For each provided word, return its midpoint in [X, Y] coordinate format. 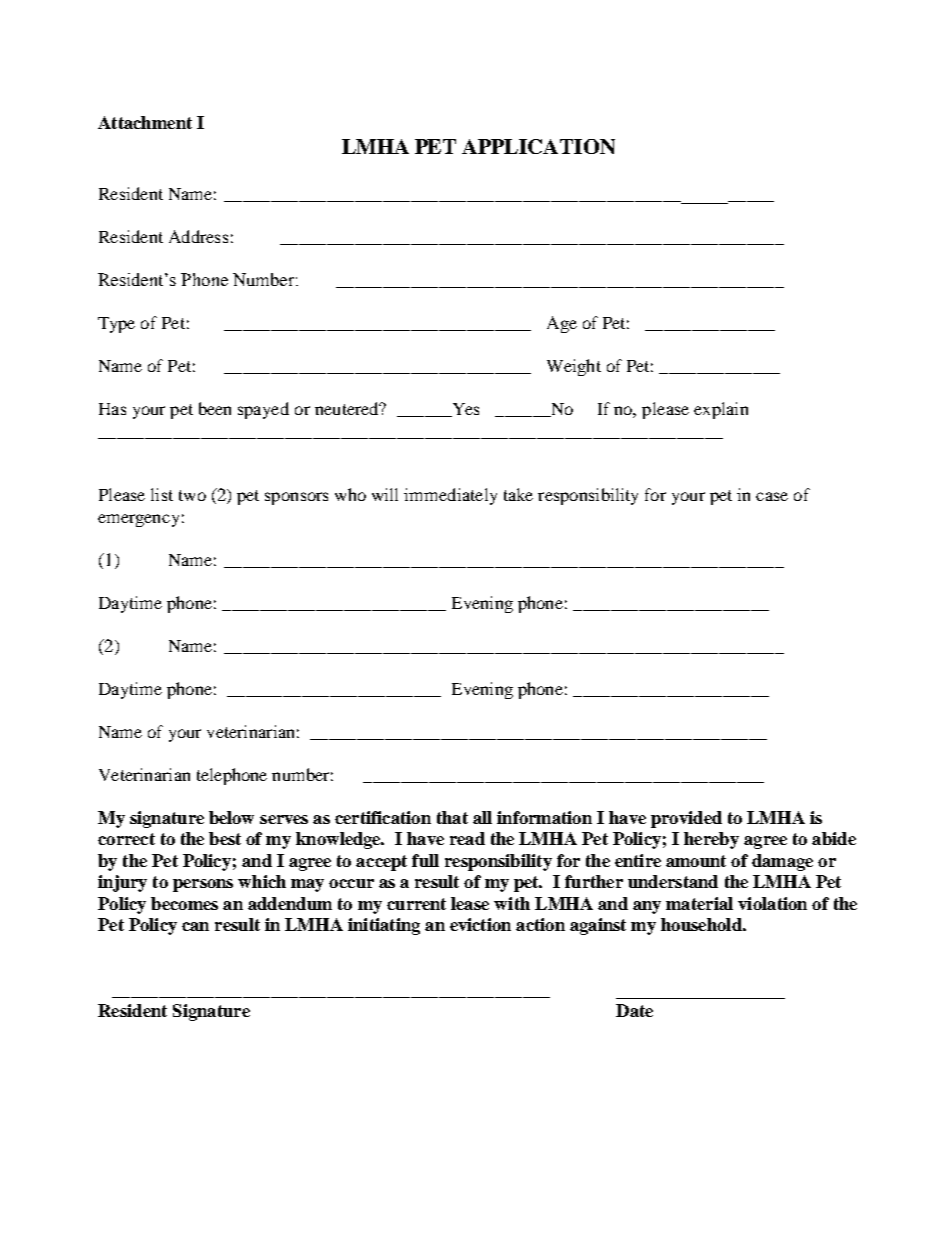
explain [721, 410]
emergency [138, 520]
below [231, 817]
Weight [574, 367]
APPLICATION [538, 146]
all [482, 817]
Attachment [145, 122]
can [195, 926]
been [215, 408]
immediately [450, 496]
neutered [348, 408]
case [772, 496]
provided [686, 819]
